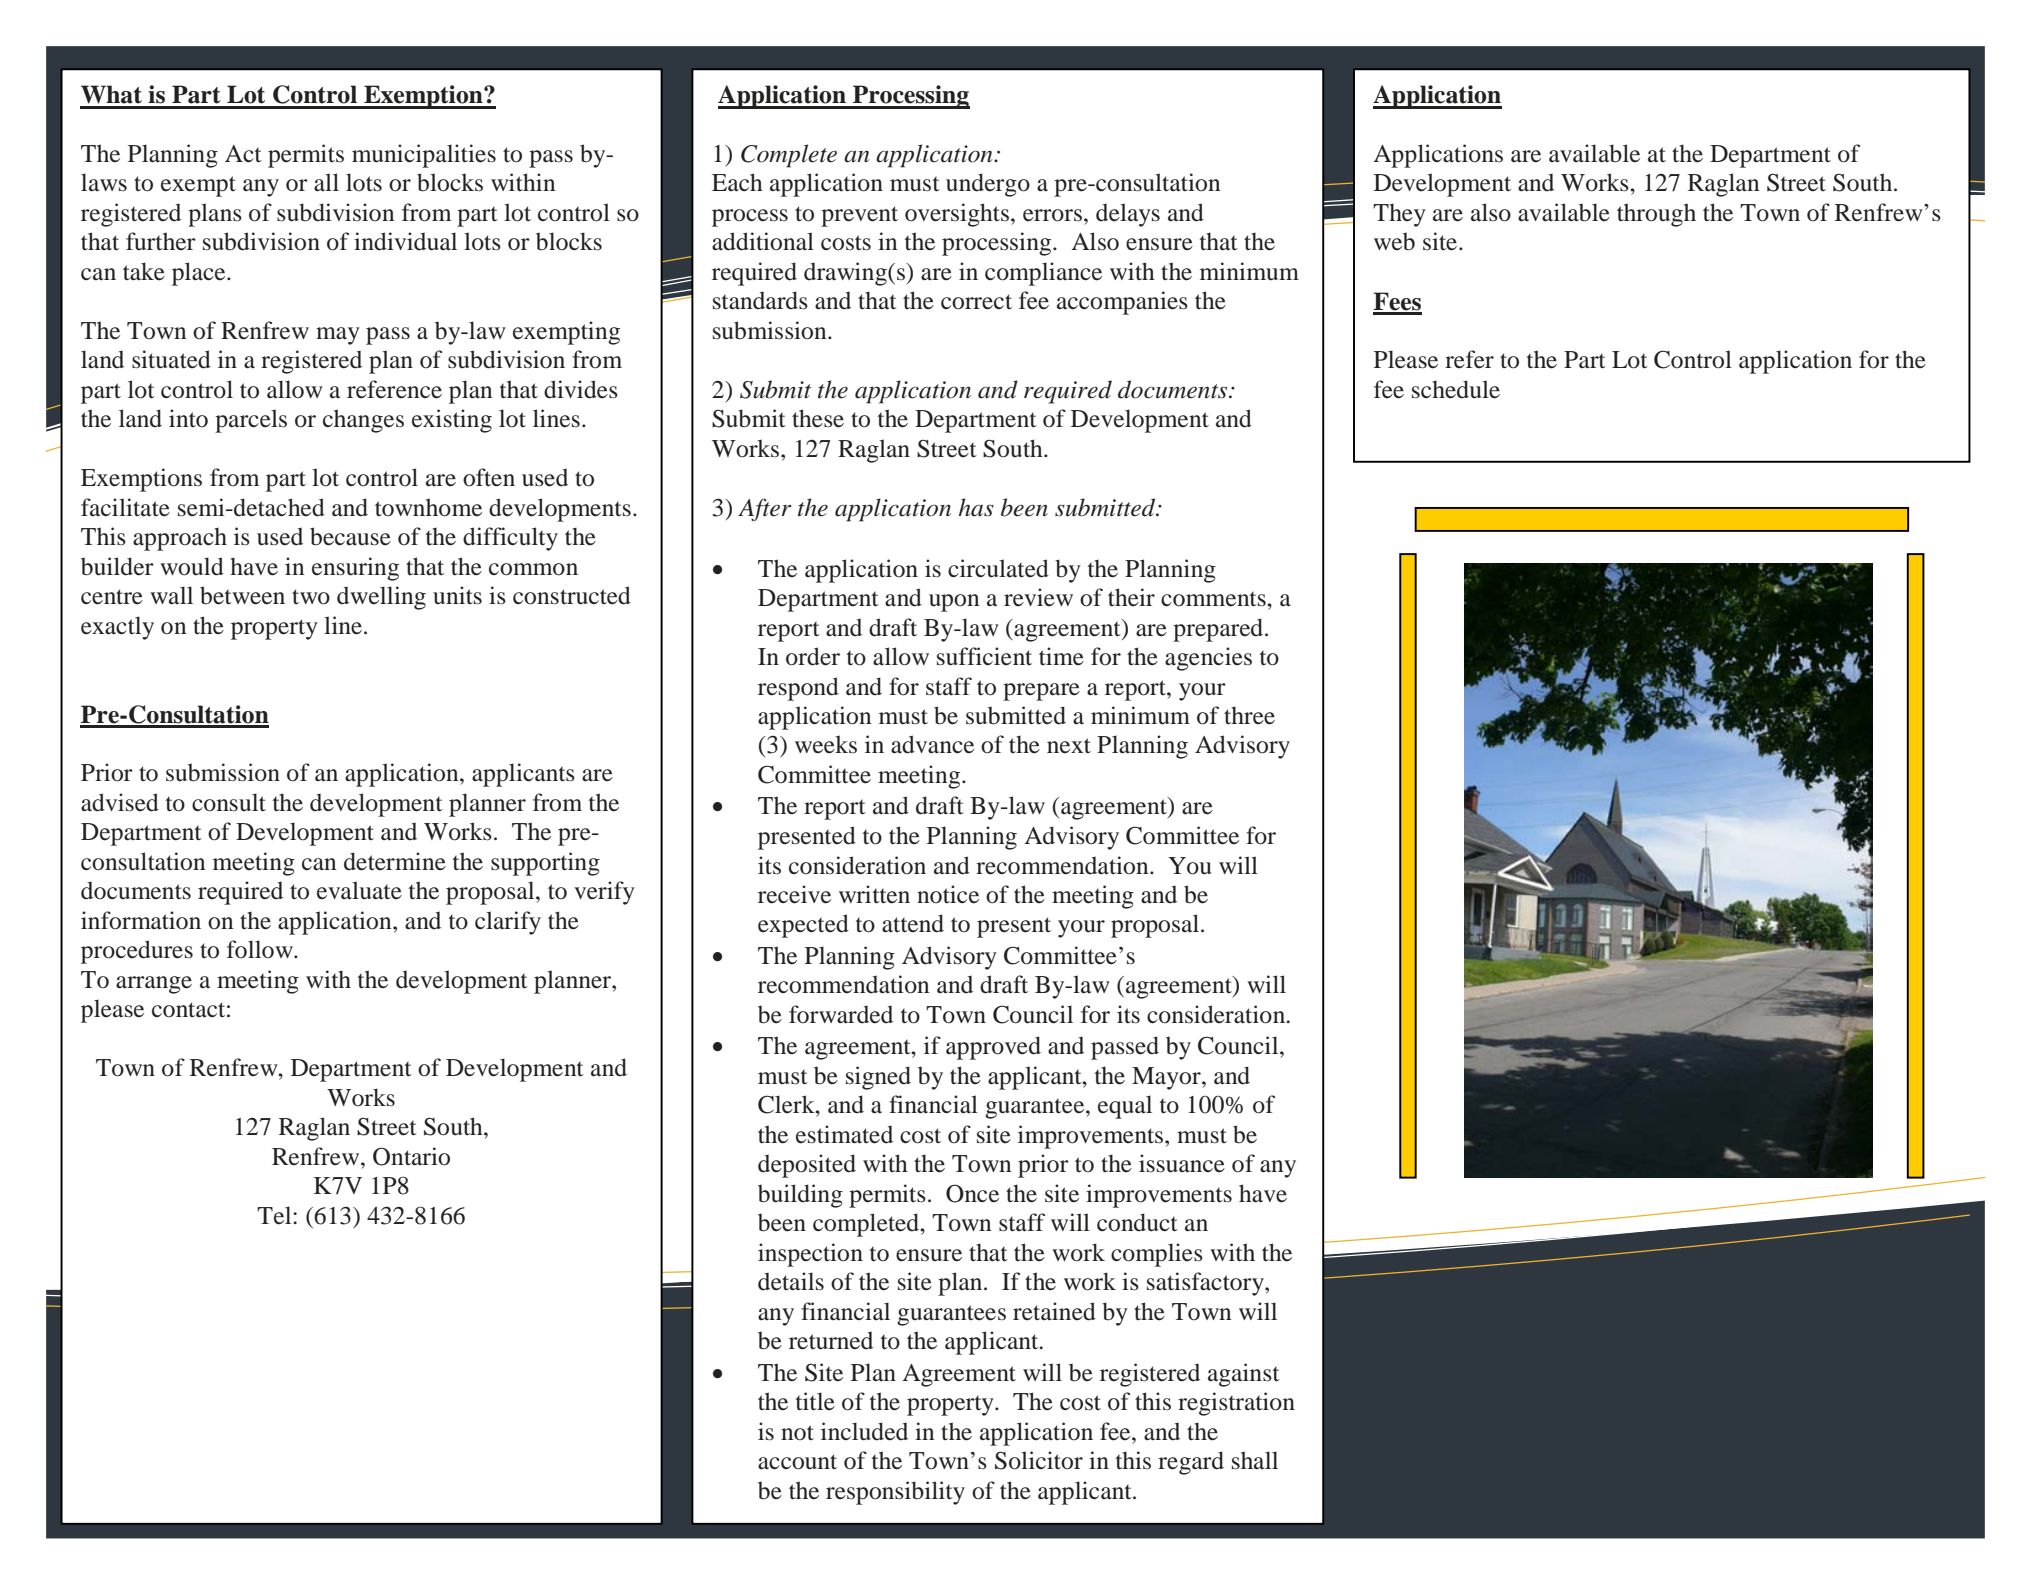 The width and height of the screenshot is (2031, 1570). I want to click on They, so click(1399, 215).
